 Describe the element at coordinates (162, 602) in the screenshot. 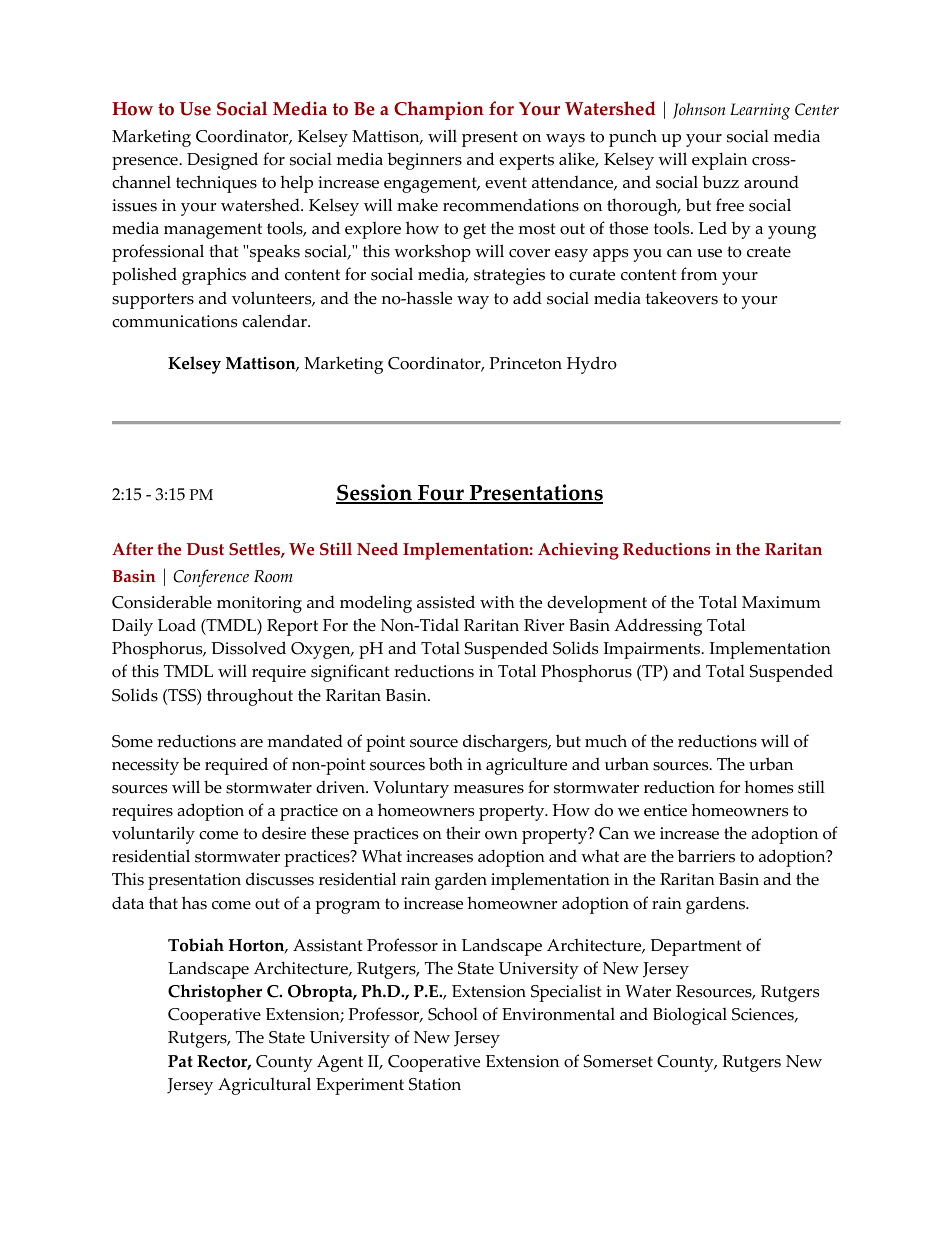

I see `Considerable` at that location.
